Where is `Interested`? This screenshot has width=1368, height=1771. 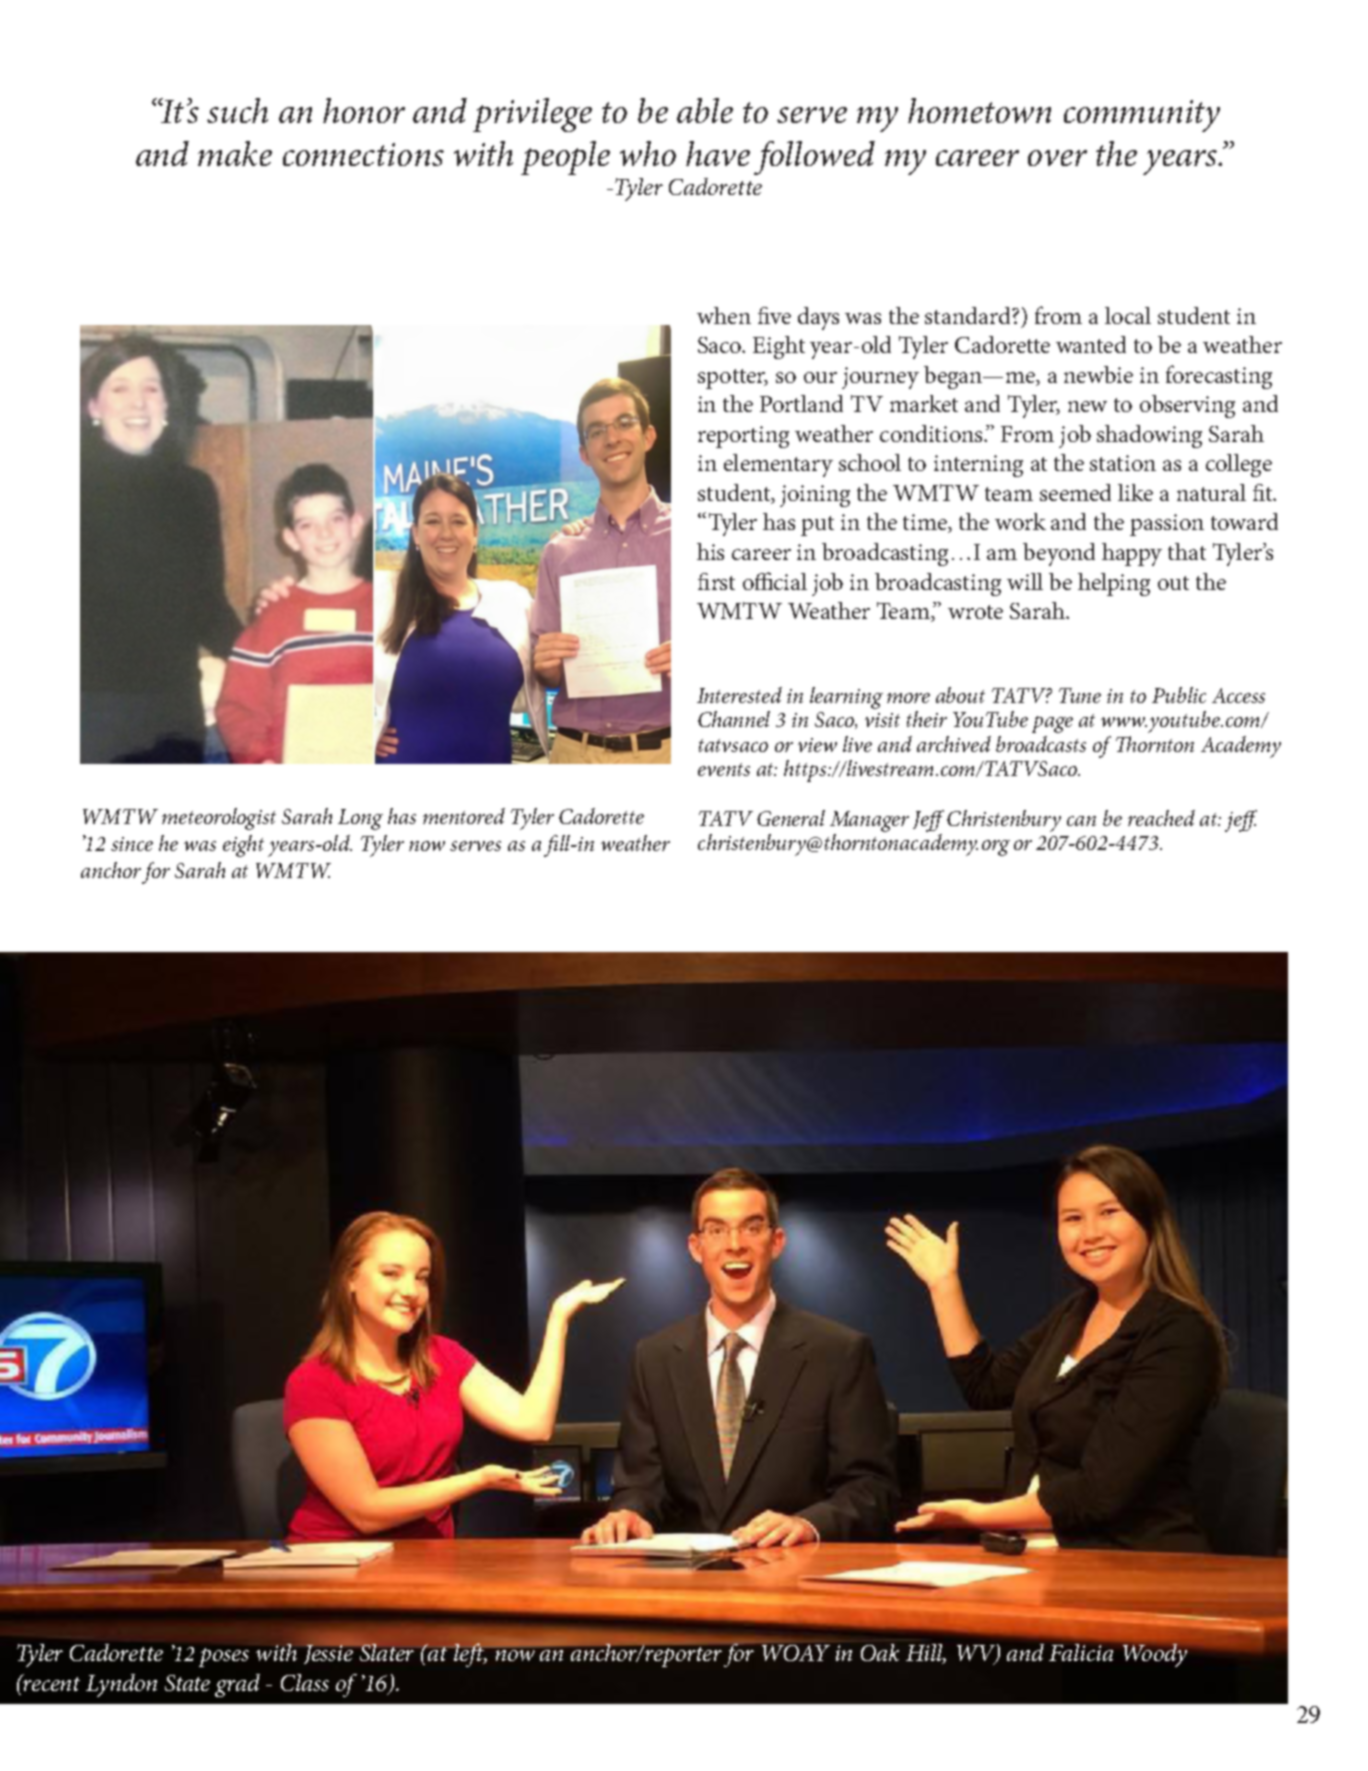
Interested is located at coordinates (739, 695).
